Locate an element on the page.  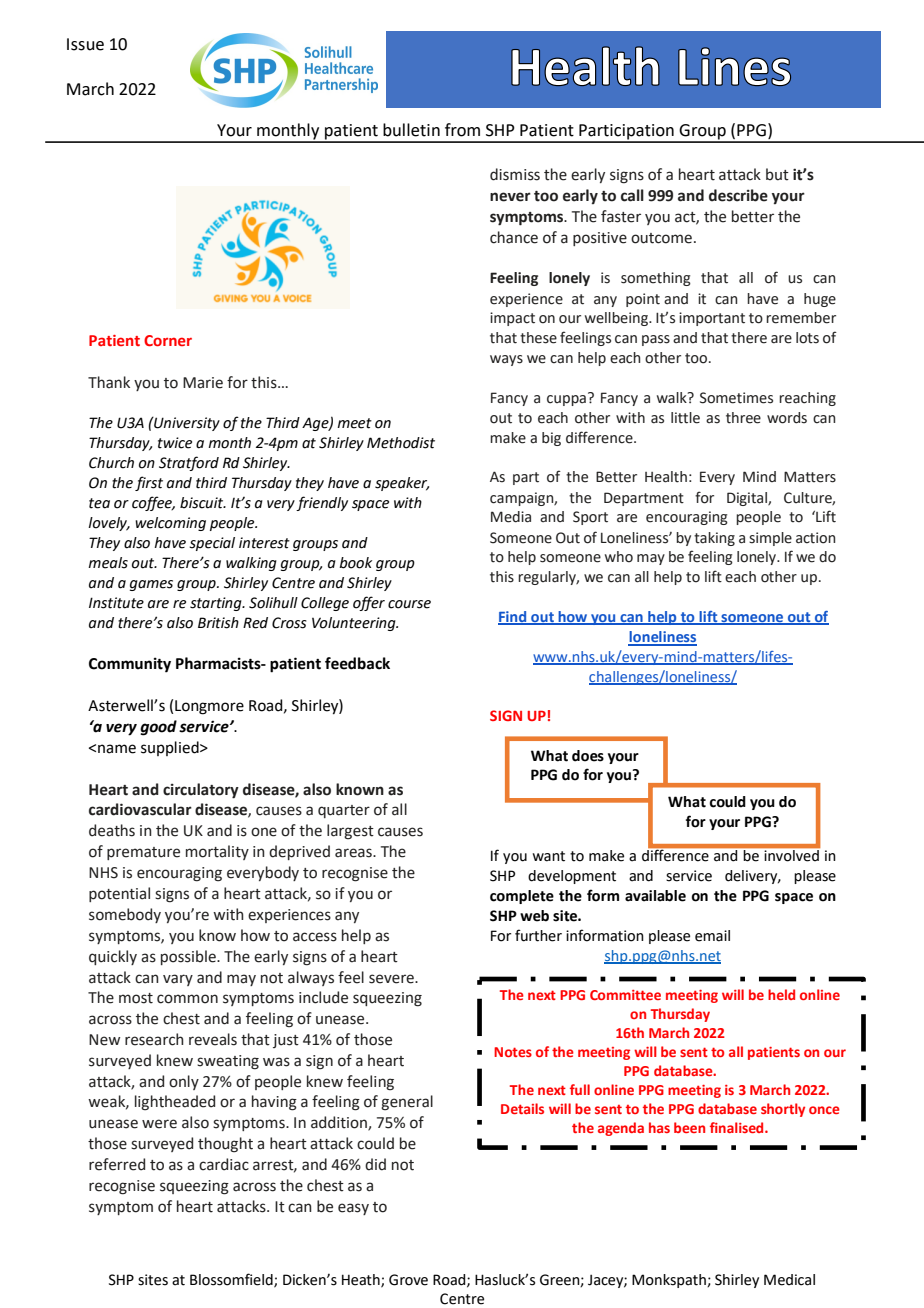
available is located at coordinates (655, 896).
